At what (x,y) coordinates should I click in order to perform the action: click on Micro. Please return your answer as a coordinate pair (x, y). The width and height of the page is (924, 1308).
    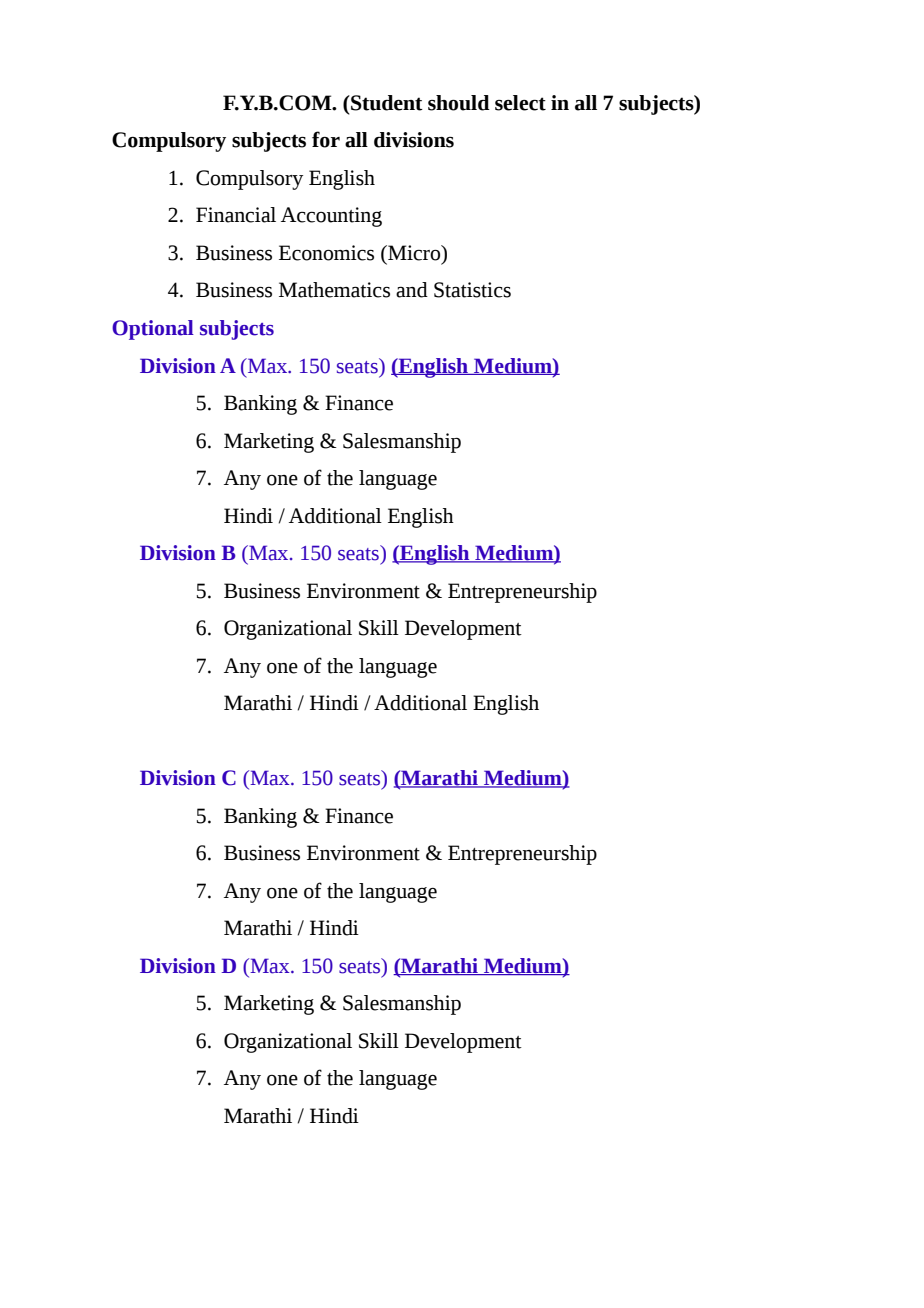
    Looking at the image, I should click on (414, 253).
